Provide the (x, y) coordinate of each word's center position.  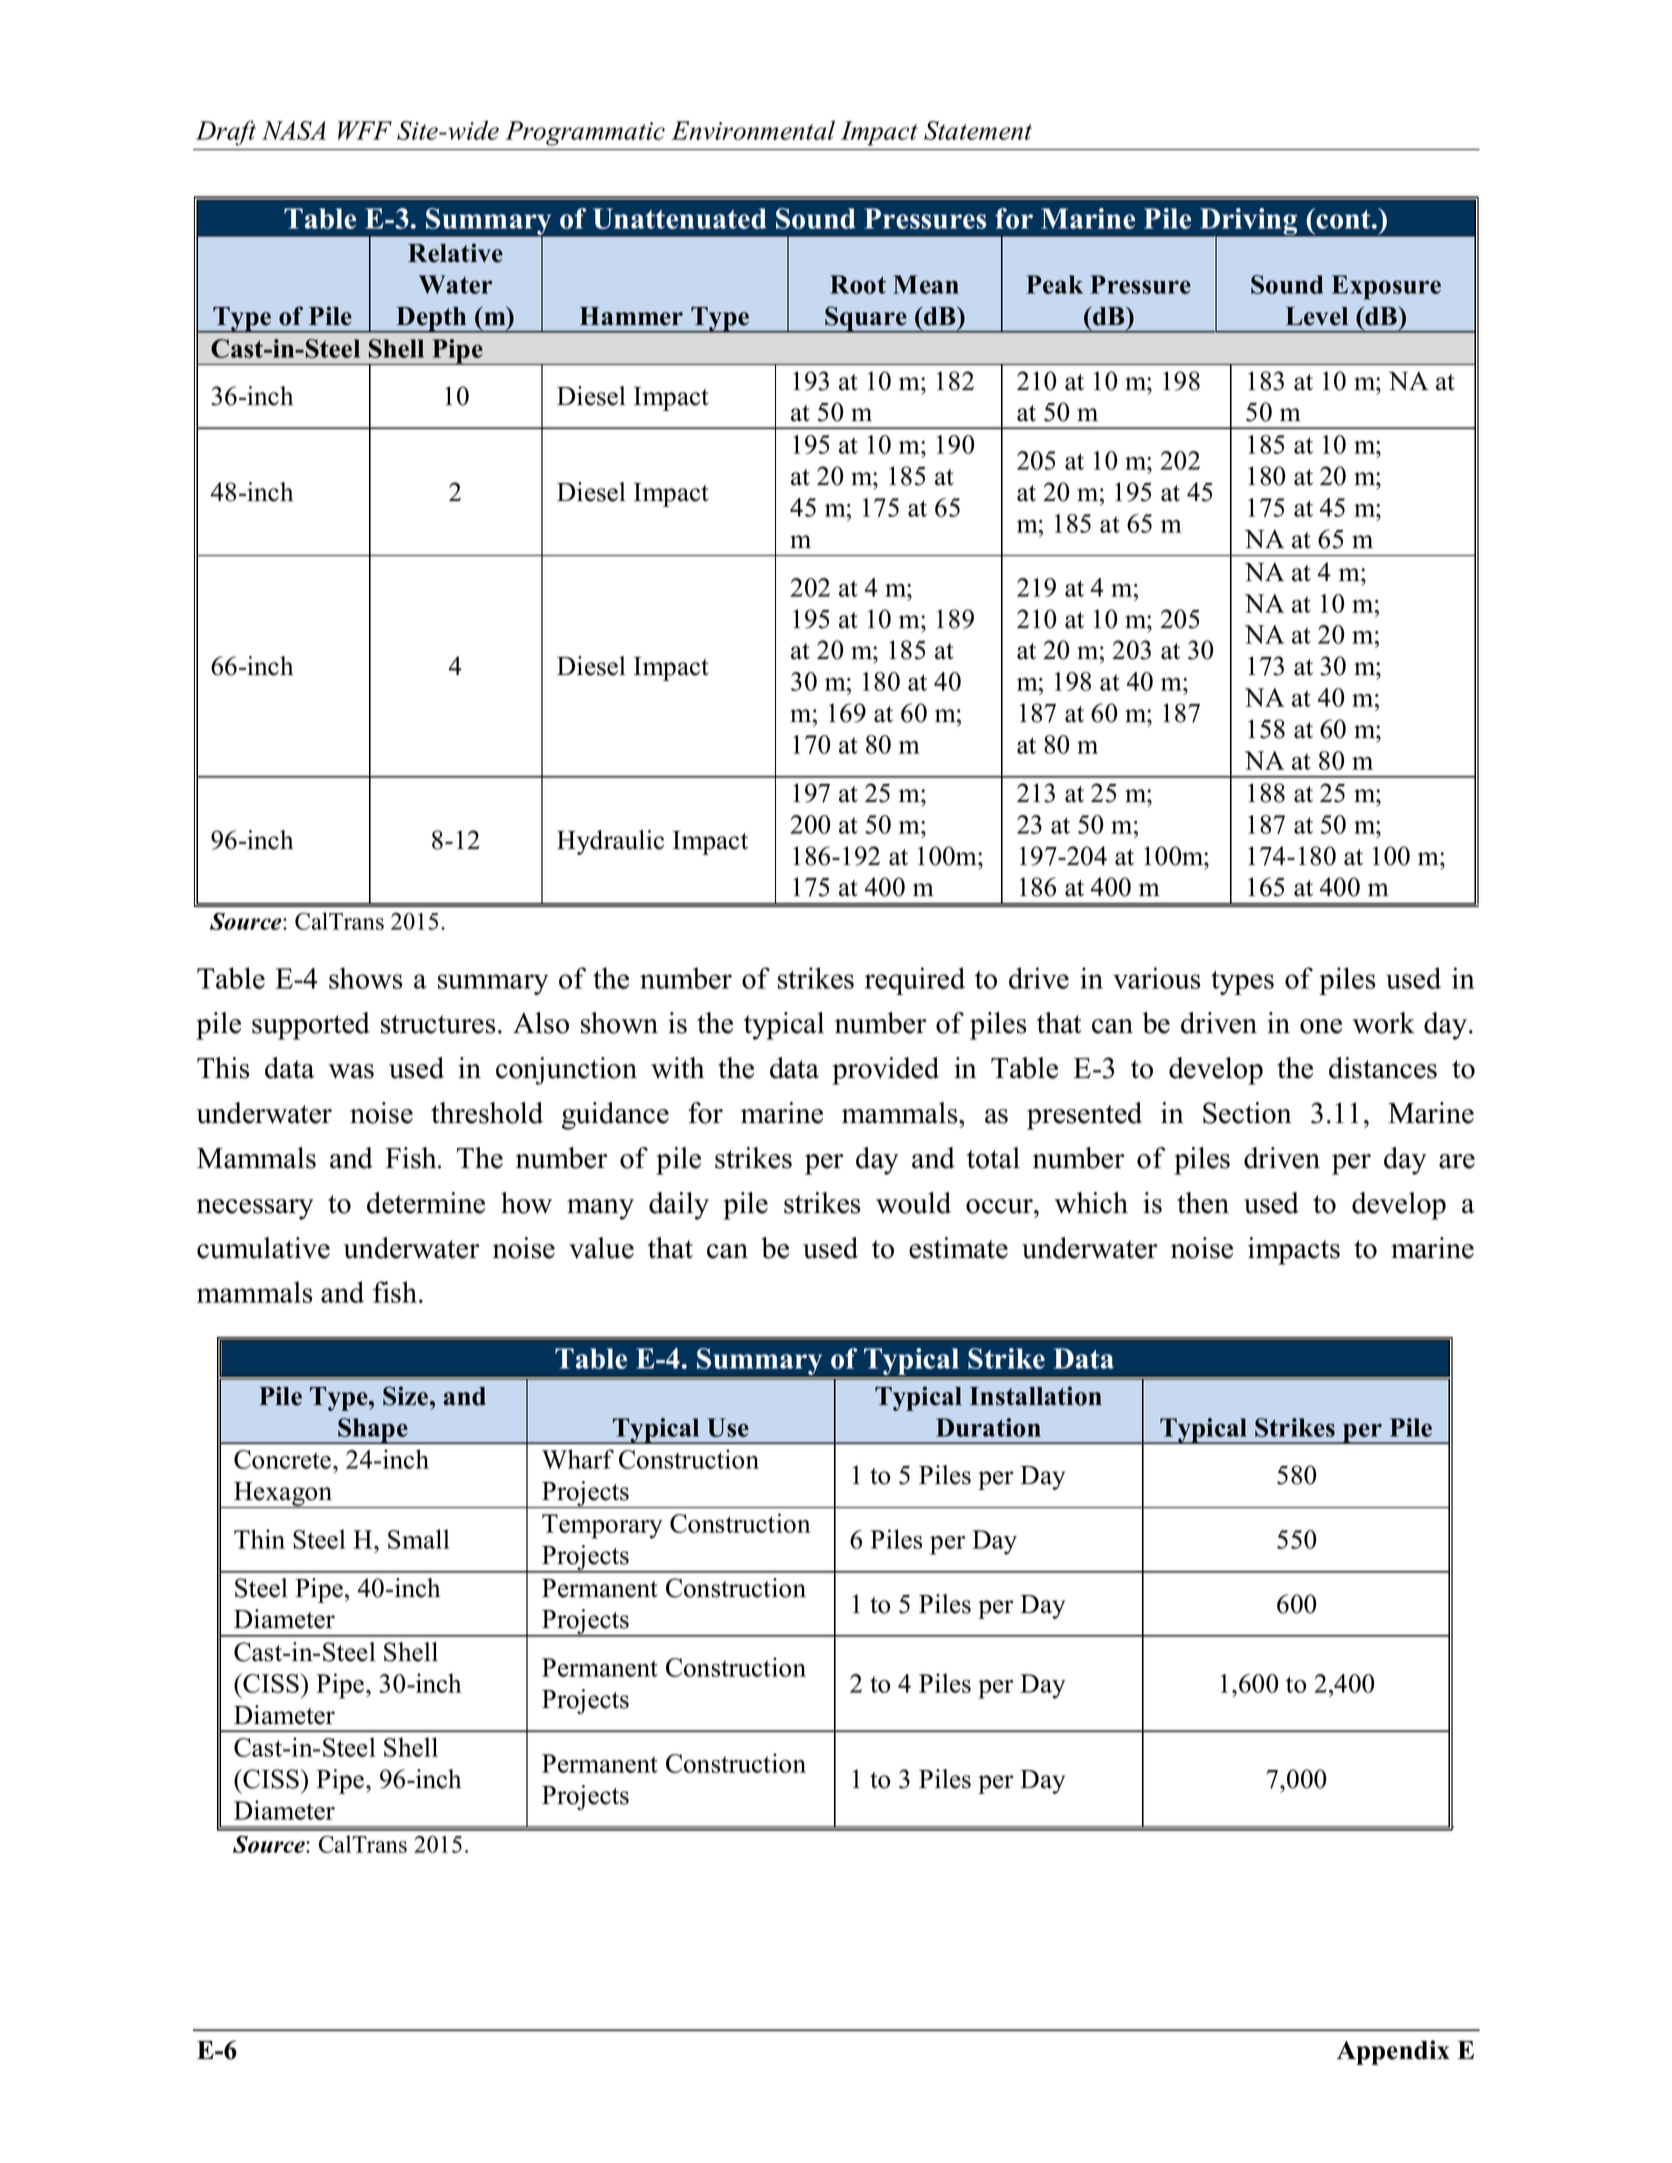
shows (365, 978)
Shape (373, 1431)
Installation (1036, 1396)
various (1156, 978)
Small (419, 1539)
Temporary (602, 1526)
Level (1317, 316)
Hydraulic (610, 842)
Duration (988, 1427)
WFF (365, 130)
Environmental (753, 130)
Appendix (1393, 2052)
